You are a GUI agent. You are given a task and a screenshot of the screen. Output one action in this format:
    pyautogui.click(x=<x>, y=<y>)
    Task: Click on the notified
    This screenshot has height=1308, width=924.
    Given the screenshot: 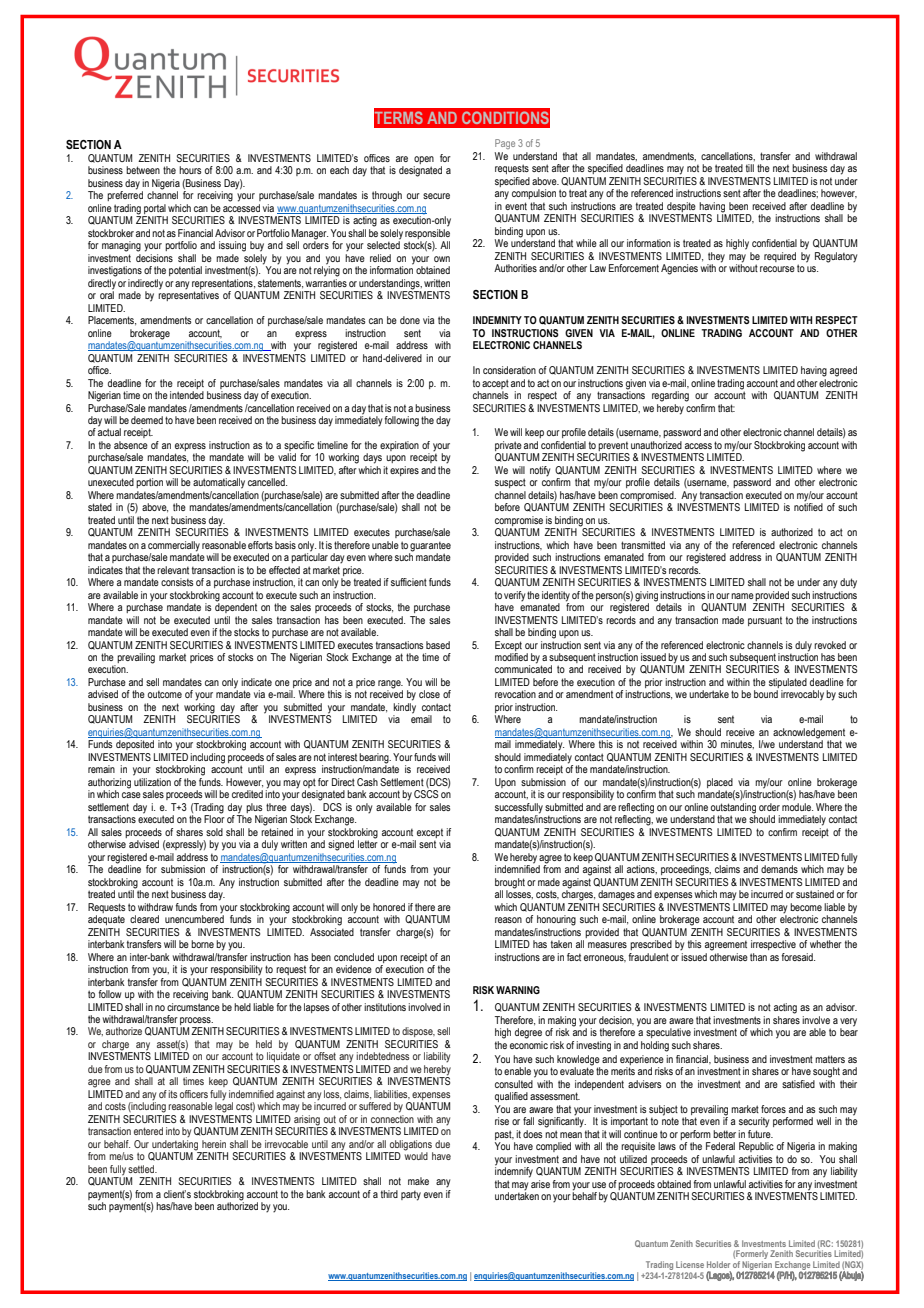 What is the action you would take?
    pyautogui.click(x=808, y=506)
